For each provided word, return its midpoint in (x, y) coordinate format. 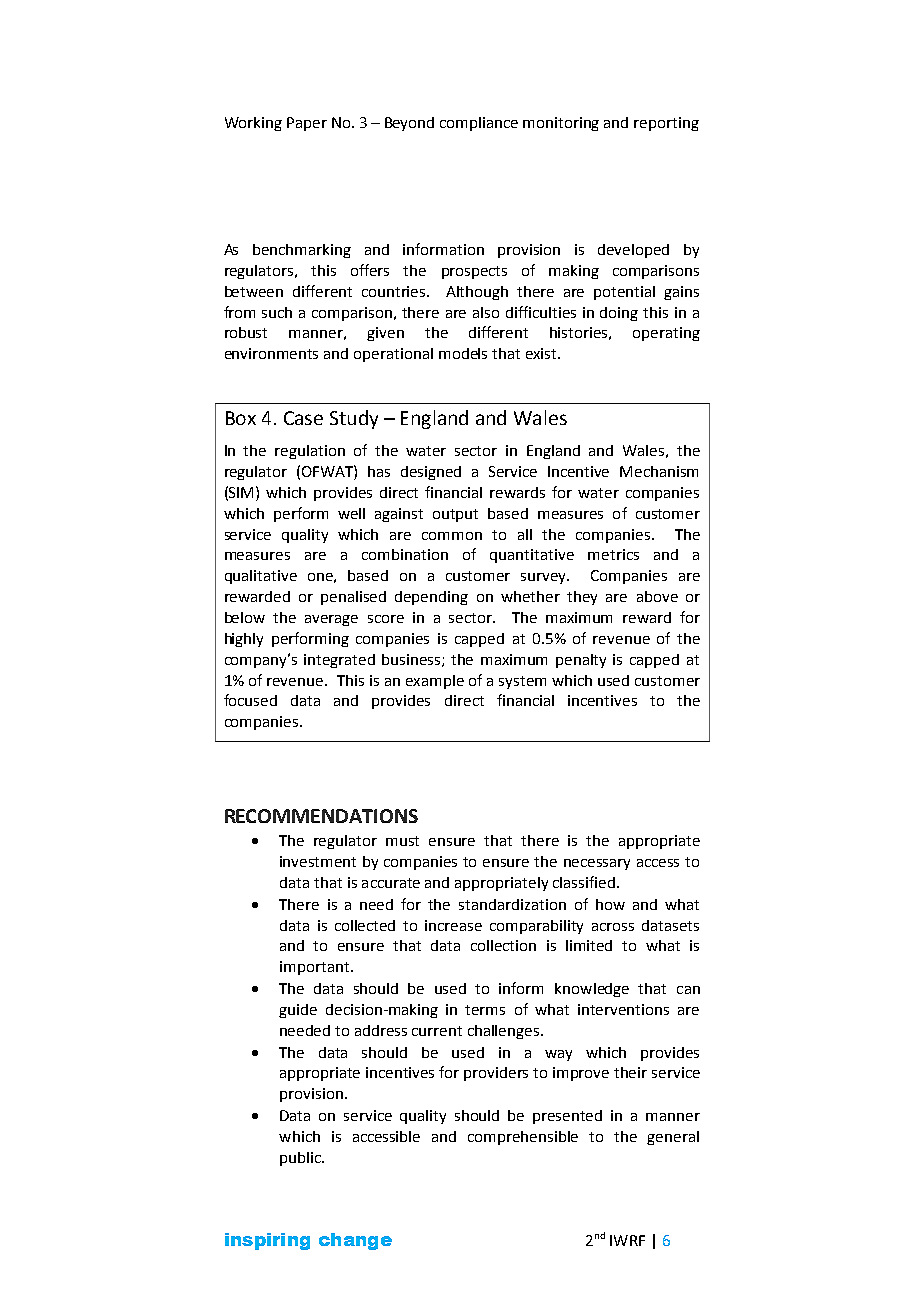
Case (303, 418)
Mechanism (659, 471)
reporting (666, 124)
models (463, 353)
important (316, 968)
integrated (339, 661)
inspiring (267, 1241)
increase (453, 925)
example (435, 682)
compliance (479, 124)
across (613, 927)
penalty (581, 661)
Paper (307, 124)
